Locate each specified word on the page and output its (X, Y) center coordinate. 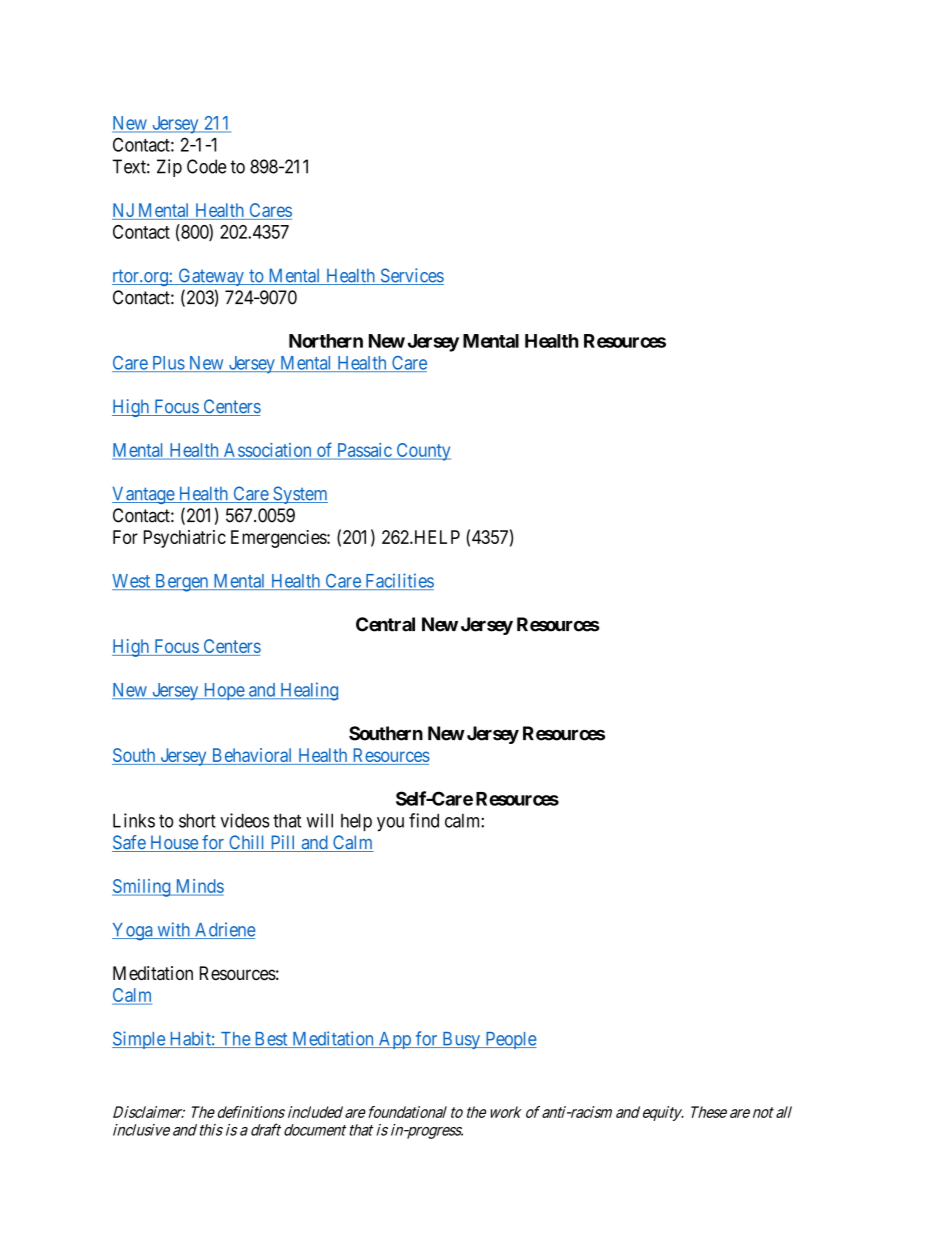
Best (271, 1040)
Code (207, 166)
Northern (326, 341)
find (424, 820)
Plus (168, 364)
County (422, 452)
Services (411, 276)
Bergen (182, 583)
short (197, 820)
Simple (139, 1040)
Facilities (398, 581)
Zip (169, 168)
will (320, 820)
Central (385, 624)
